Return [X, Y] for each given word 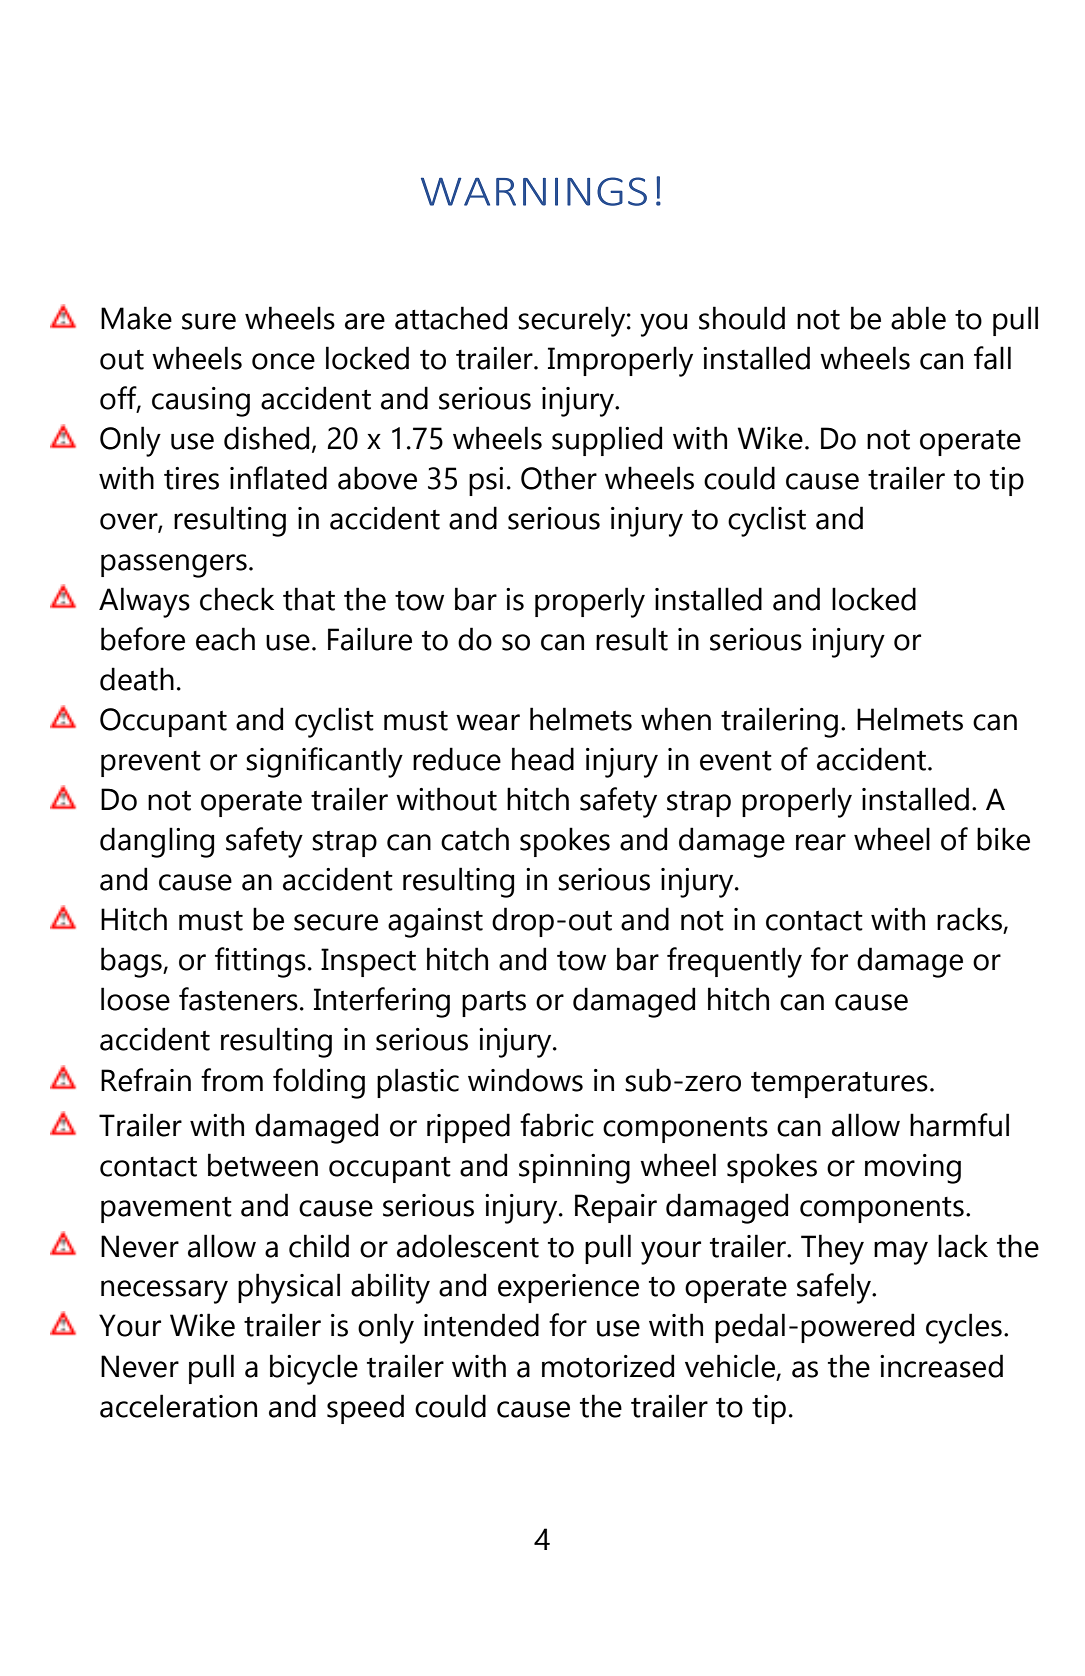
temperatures [839, 1085]
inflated [278, 478]
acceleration [178, 1406]
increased [941, 1366]
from [232, 1080]
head [543, 759]
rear [821, 842]
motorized [608, 1366]
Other [559, 478]
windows [525, 1080]
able [918, 318]
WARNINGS [534, 191]
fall [992, 358]
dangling [157, 842]
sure [209, 321]
